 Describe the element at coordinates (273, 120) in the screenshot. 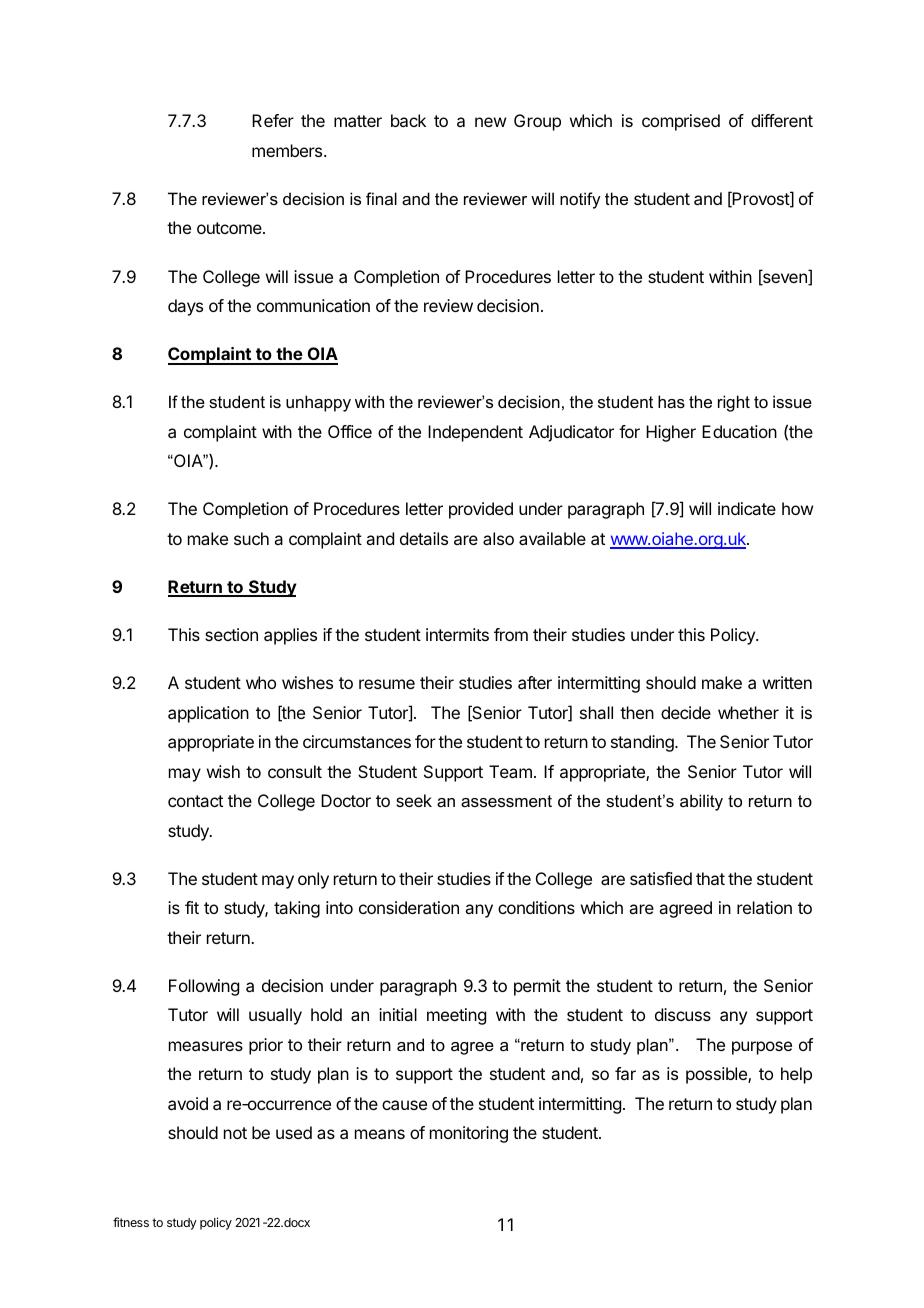

I see `Refer` at that location.
